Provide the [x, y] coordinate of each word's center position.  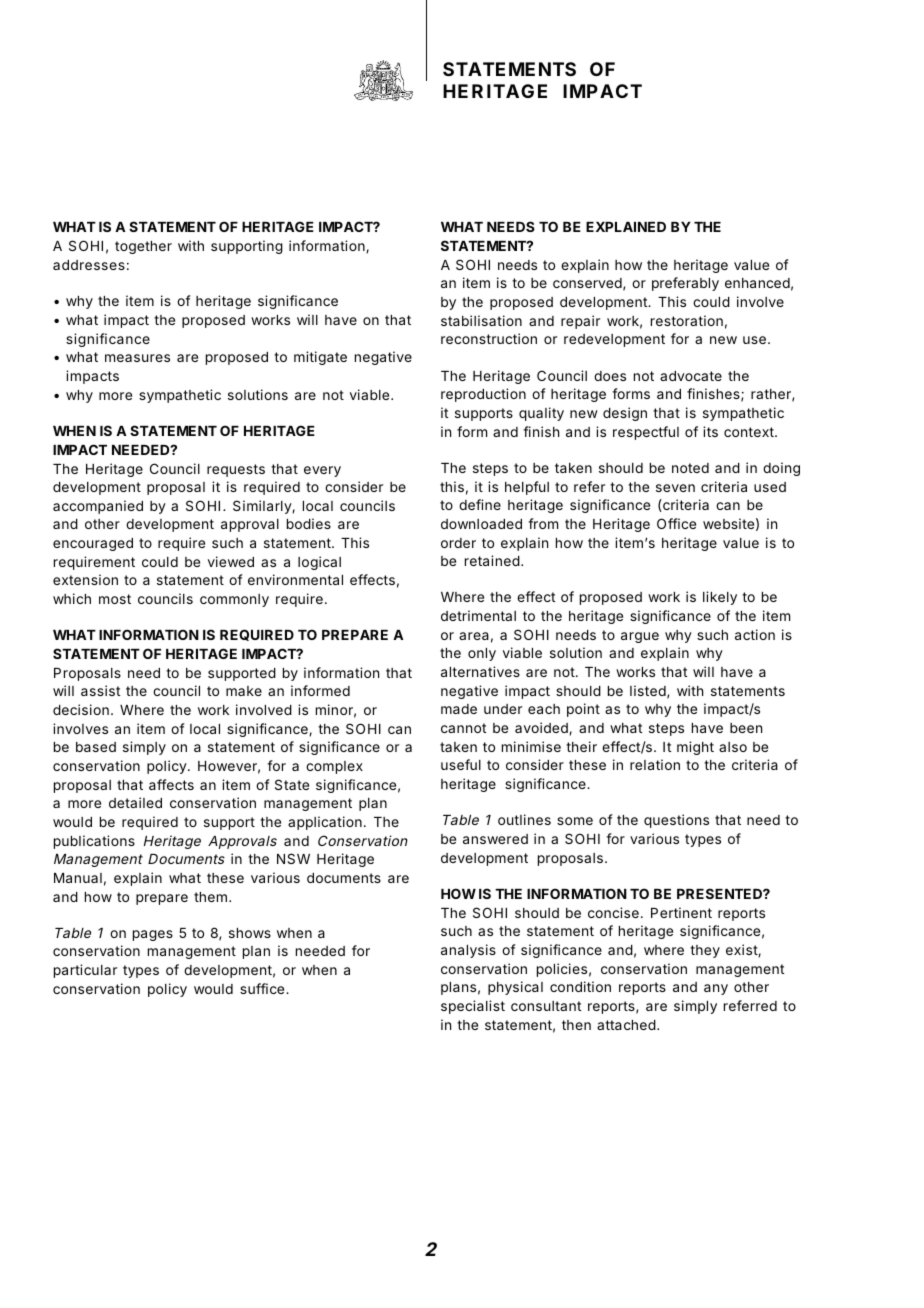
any [716, 989]
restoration [687, 320]
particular [85, 971]
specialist [473, 1007]
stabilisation [481, 320]
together [143, 247]
